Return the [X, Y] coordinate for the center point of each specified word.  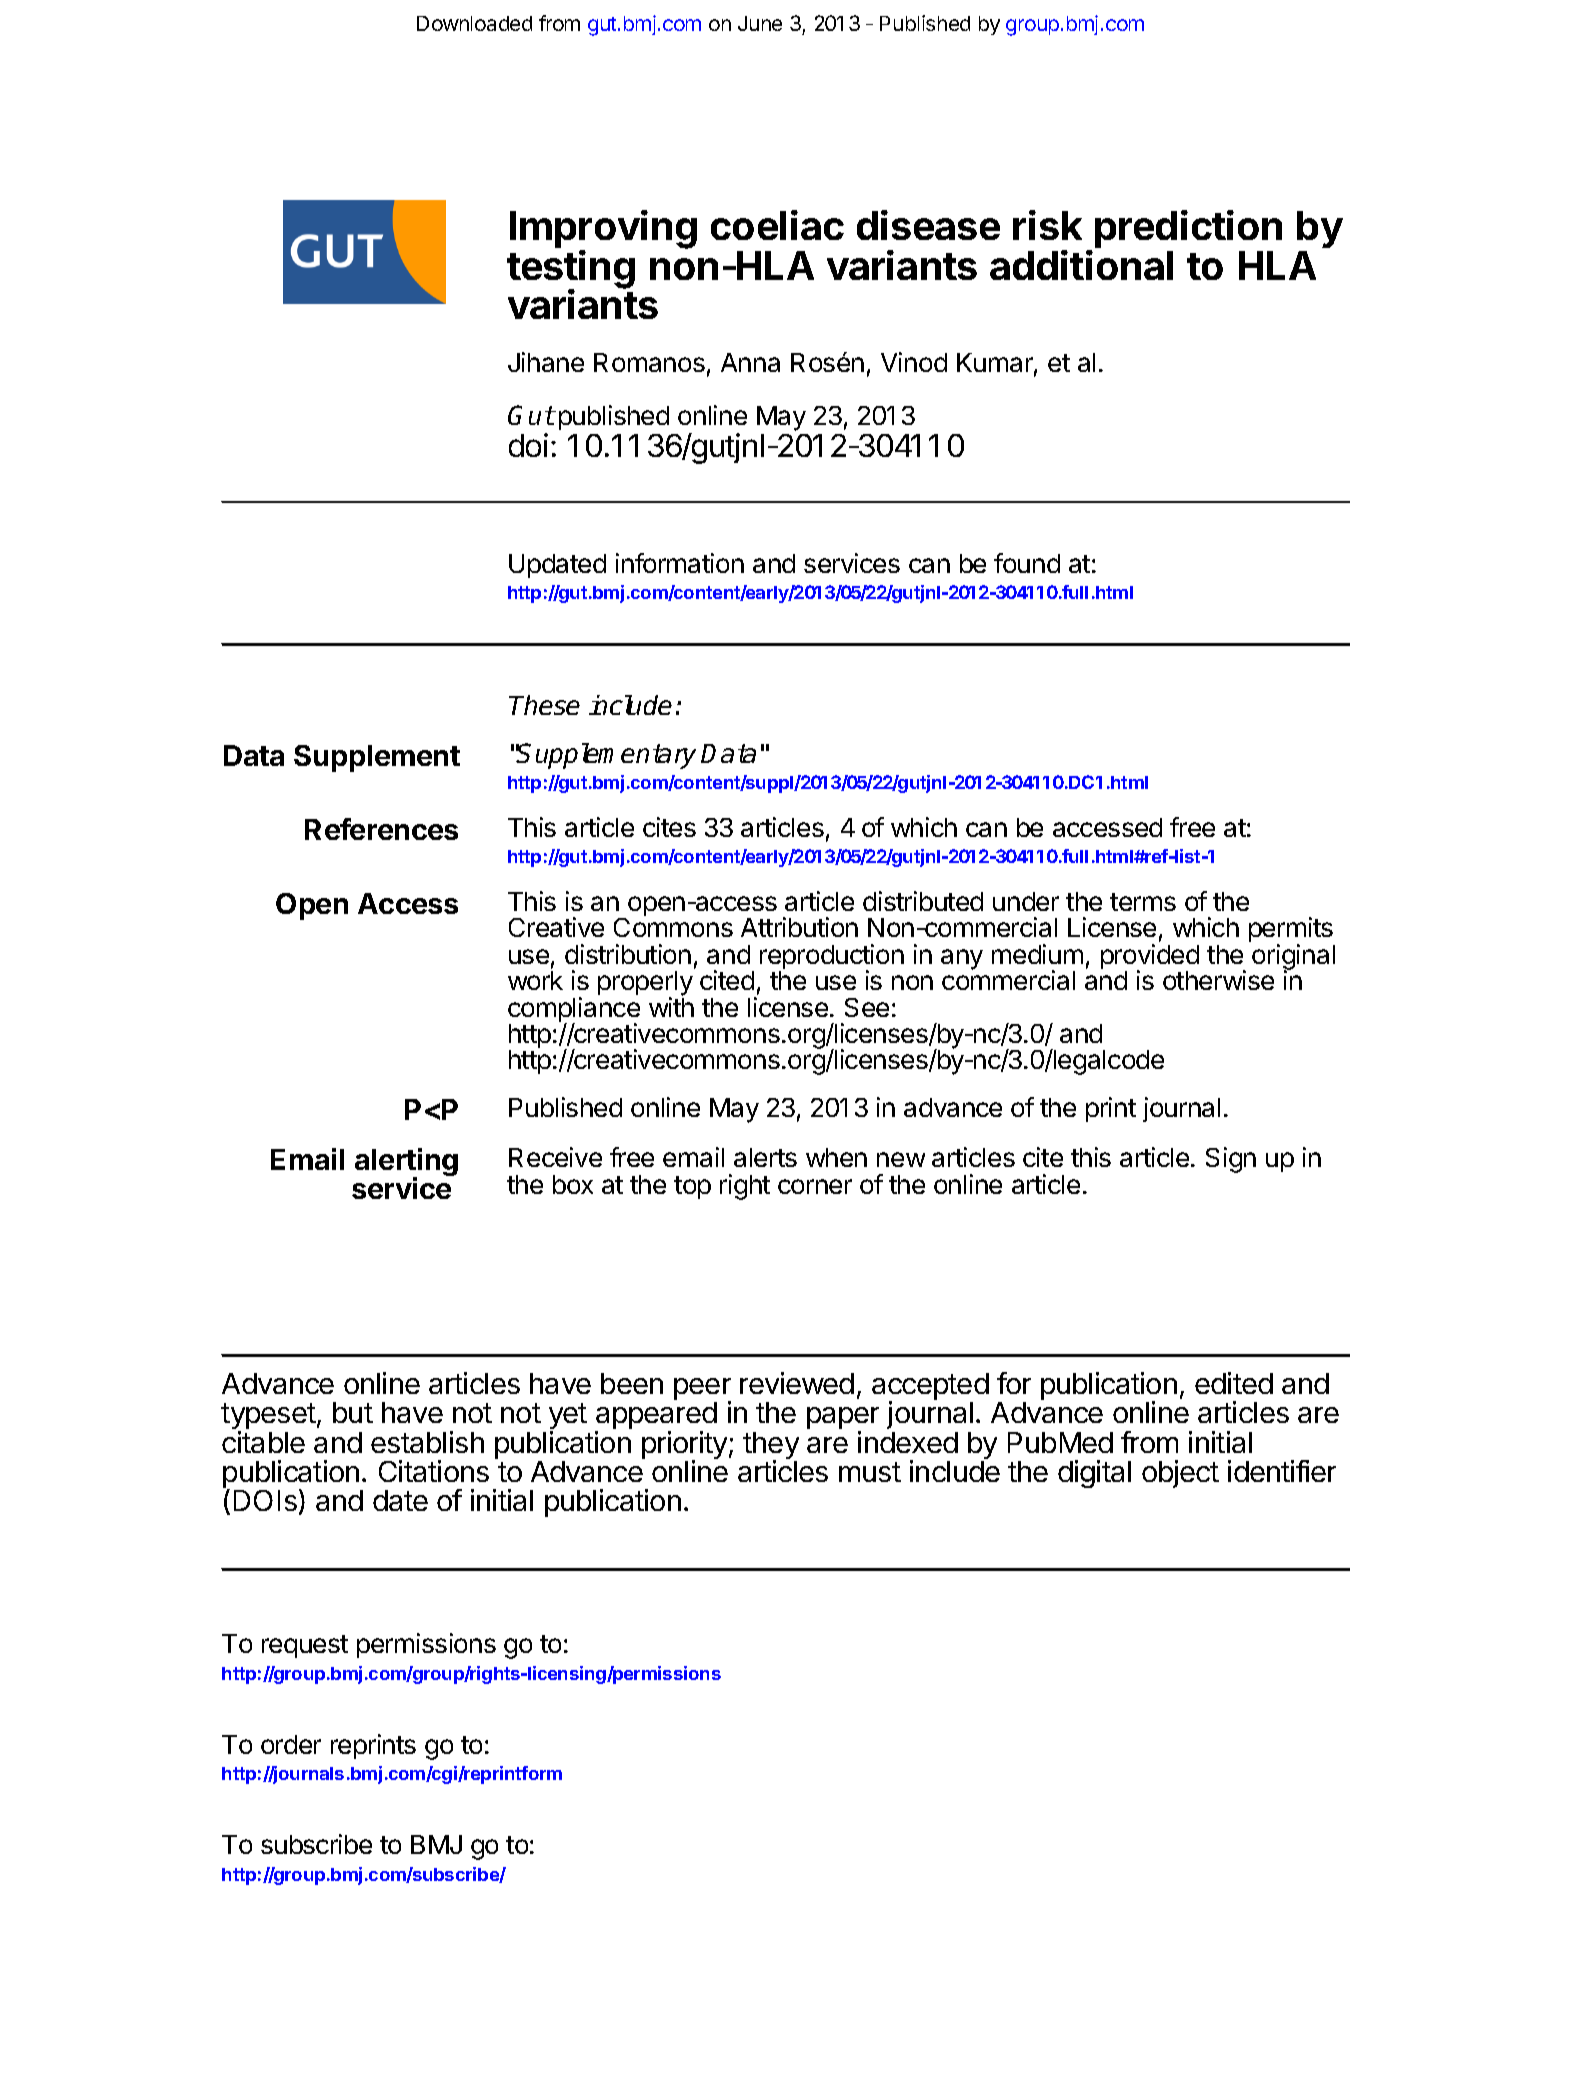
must [870, 1472]
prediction [1188, 229]
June [760, 23]
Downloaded [474, 23]
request [305, 1646]
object [1180, 1474]
